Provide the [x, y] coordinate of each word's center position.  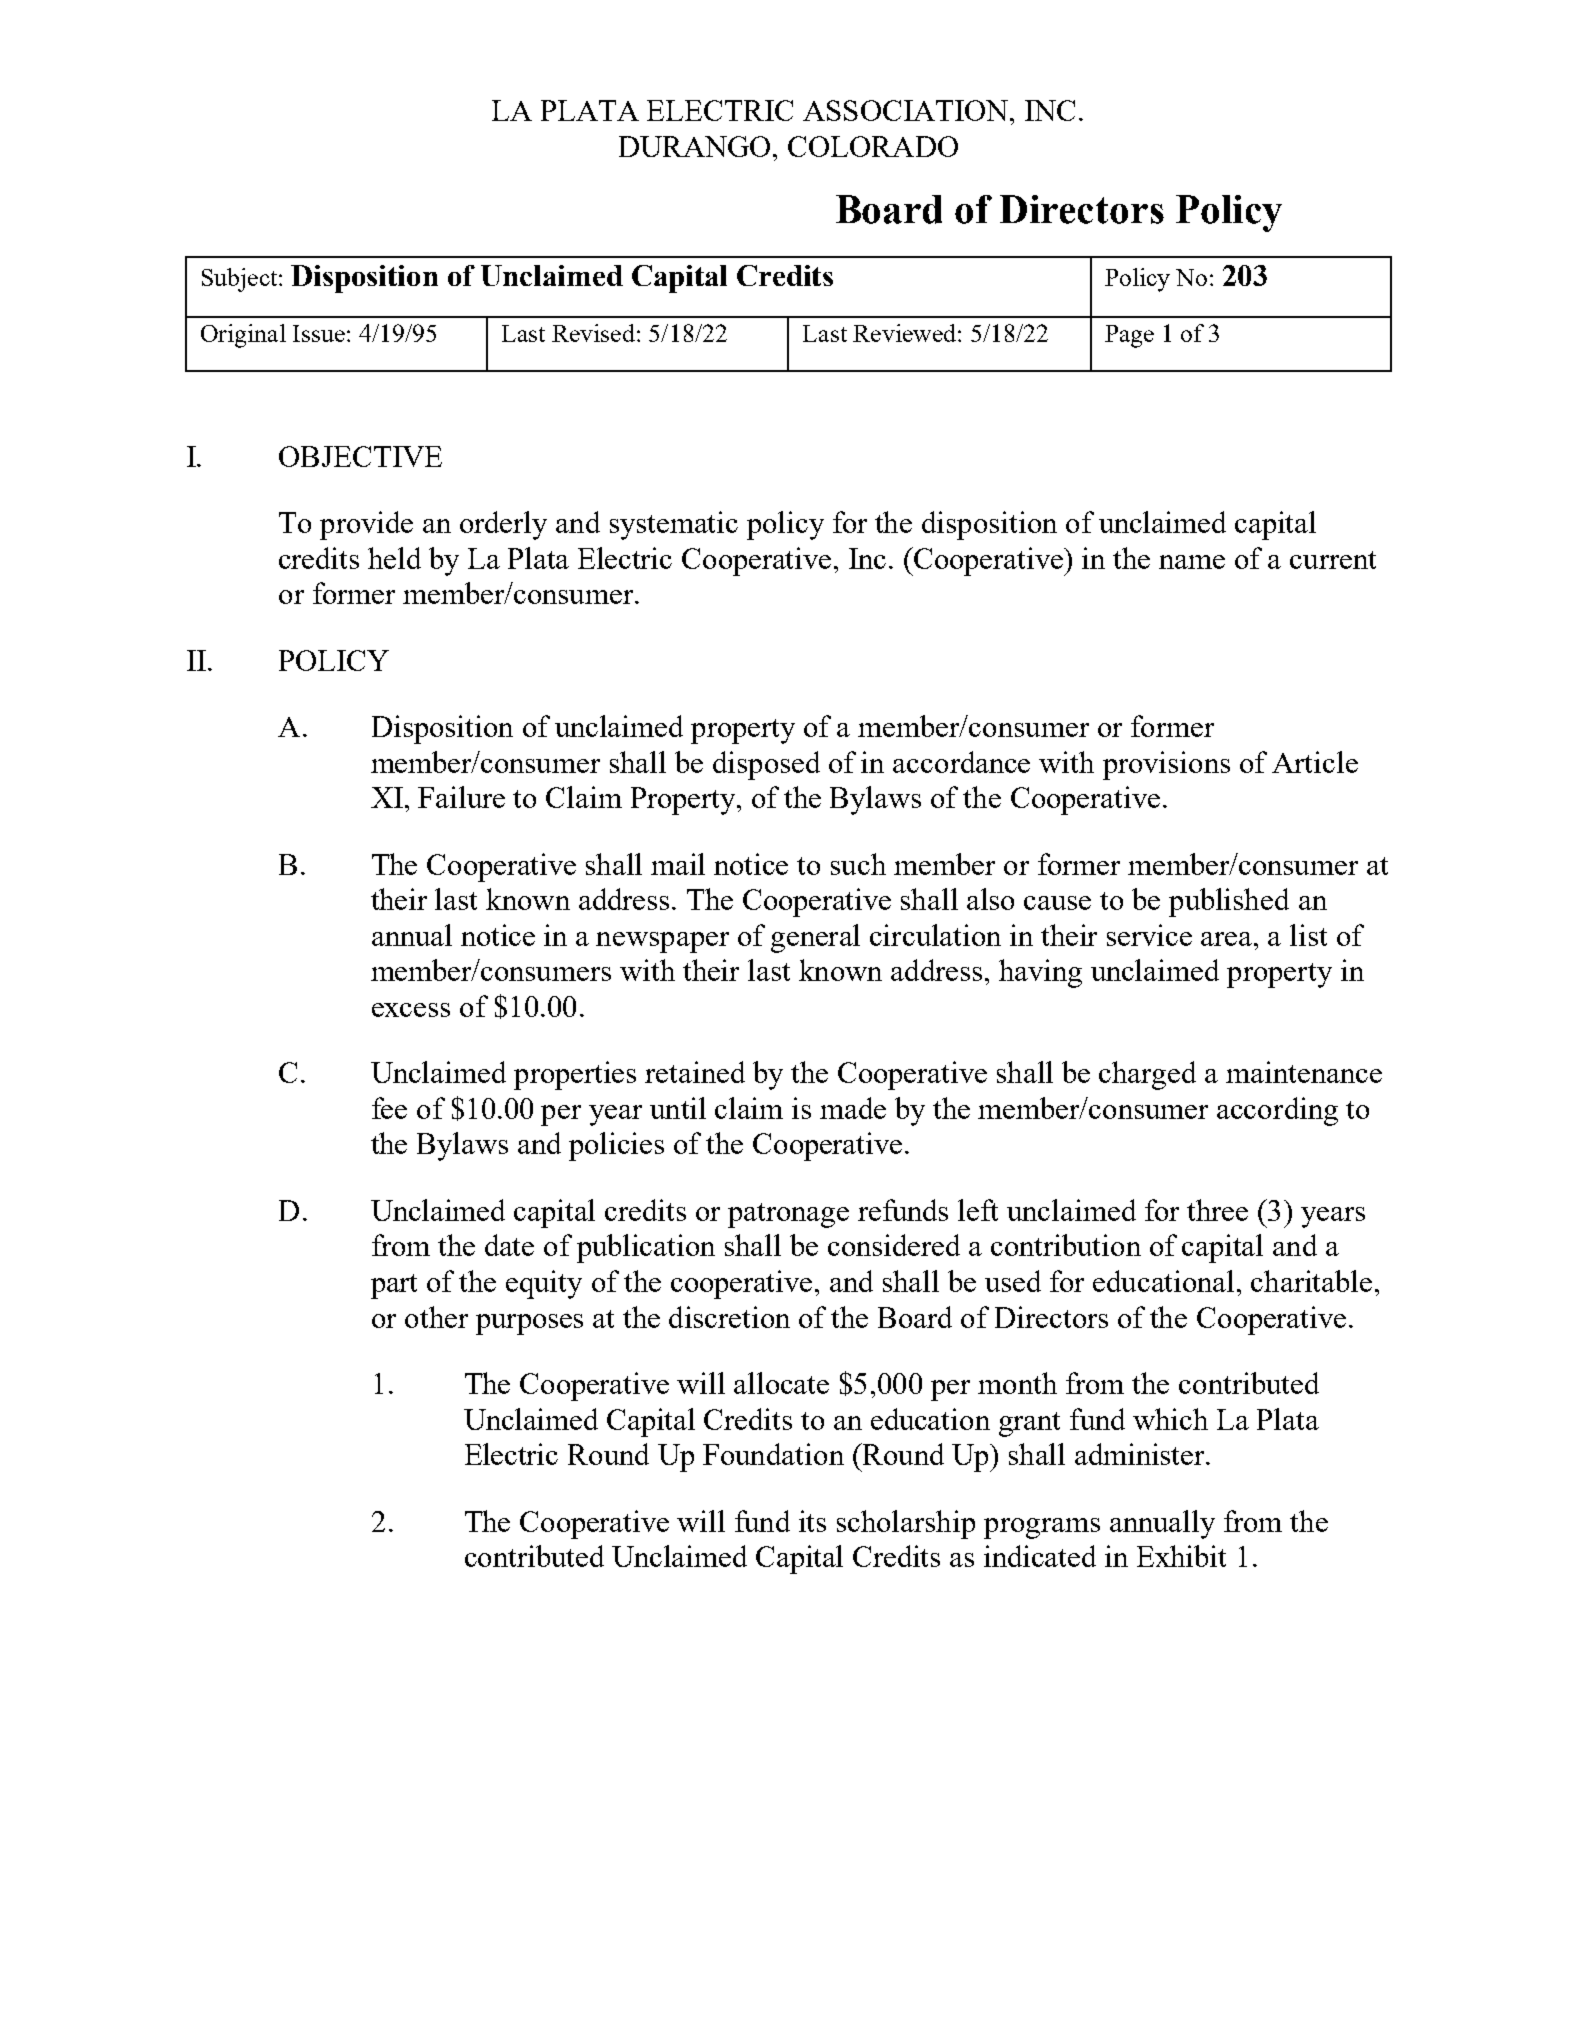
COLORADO [873, 146]
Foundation [773, 1454]
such [858, 864]
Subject [241, 280]
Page [1129, 336]
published [1229, 902]
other [436, 1317]
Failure [461, 797]
